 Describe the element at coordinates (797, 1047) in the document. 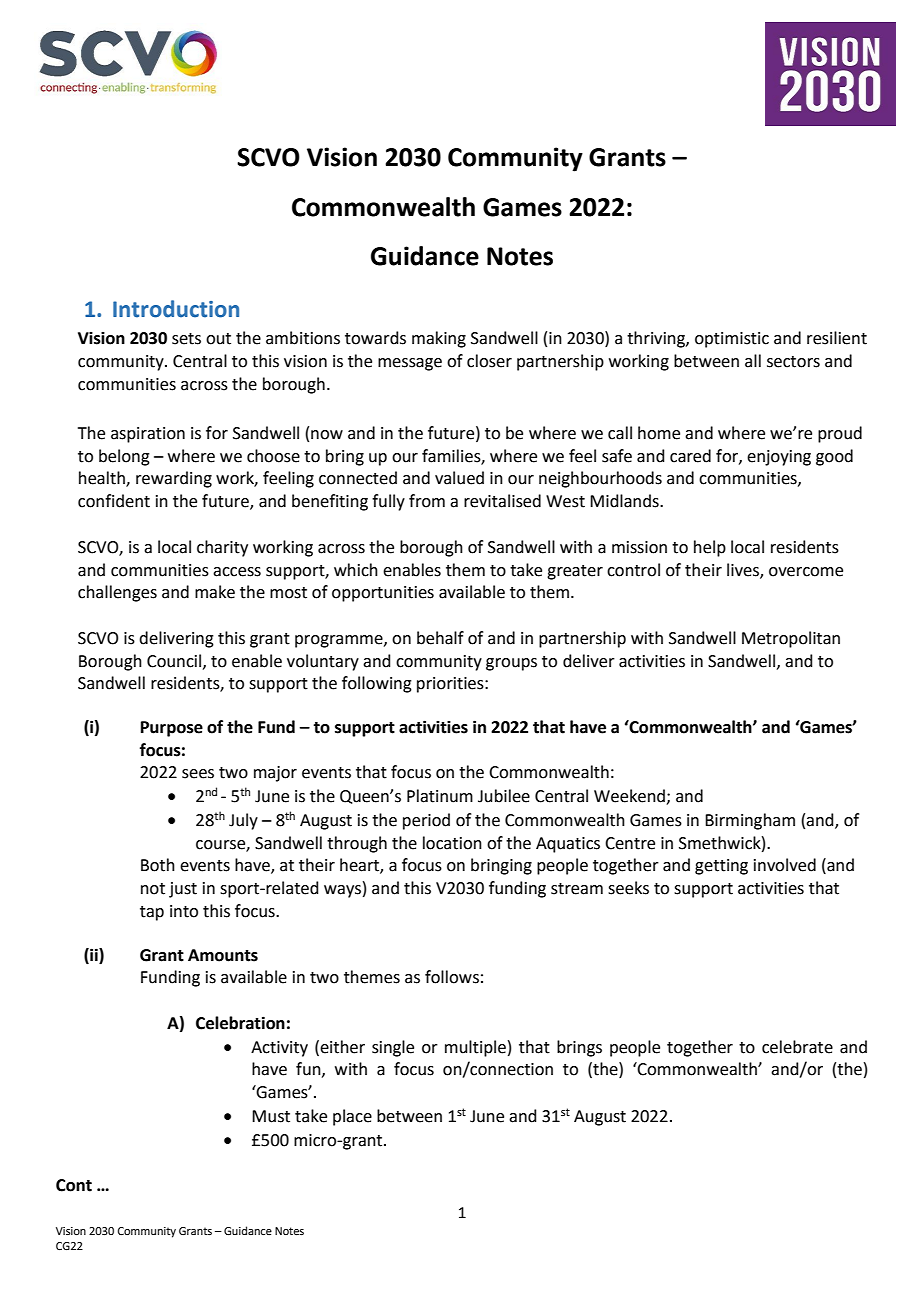

I see `celebrate` at that location.
